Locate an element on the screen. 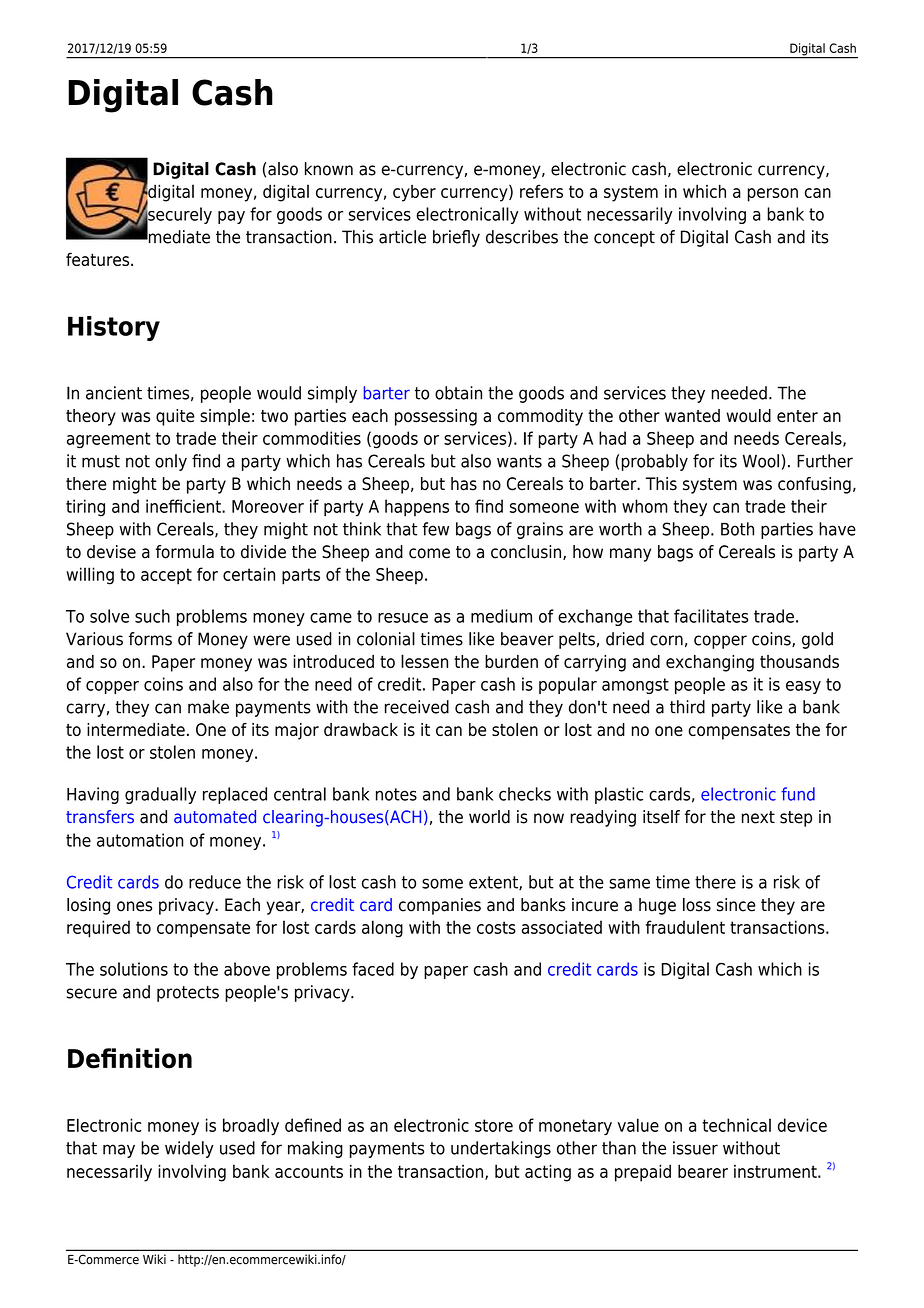 Image resolution: width=924 pixels, height=1308 pixels. person is located at coordinates (773, 195).
